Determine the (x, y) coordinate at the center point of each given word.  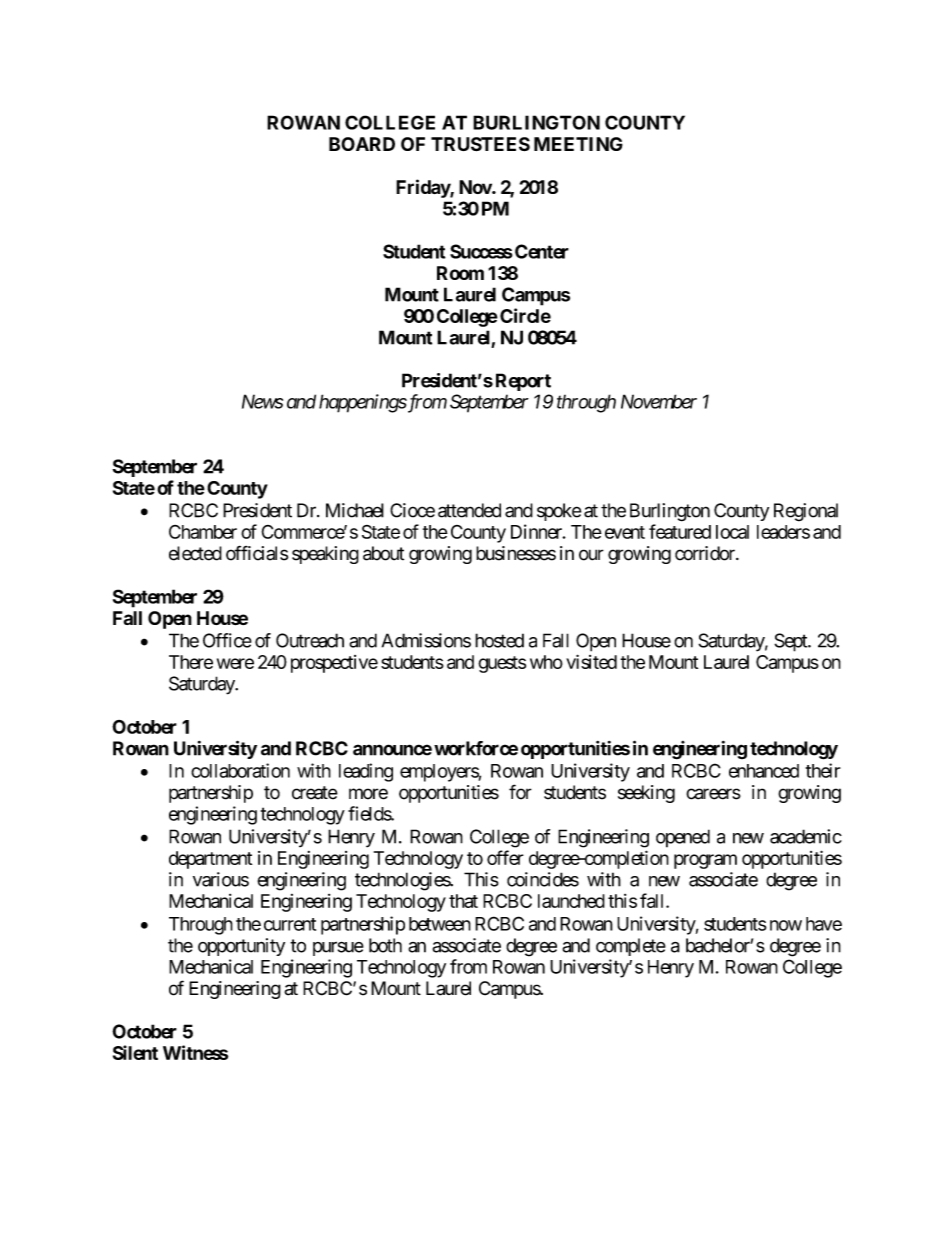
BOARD (362, 144)
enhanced (764, 771)
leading (366, 772)
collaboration (240, 770)
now (786, 925)
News (262, 401)
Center (542, 251)
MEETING (578, 144)
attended (469, 510)
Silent (135, 1052)
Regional (806, 512)
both (385, 945)
